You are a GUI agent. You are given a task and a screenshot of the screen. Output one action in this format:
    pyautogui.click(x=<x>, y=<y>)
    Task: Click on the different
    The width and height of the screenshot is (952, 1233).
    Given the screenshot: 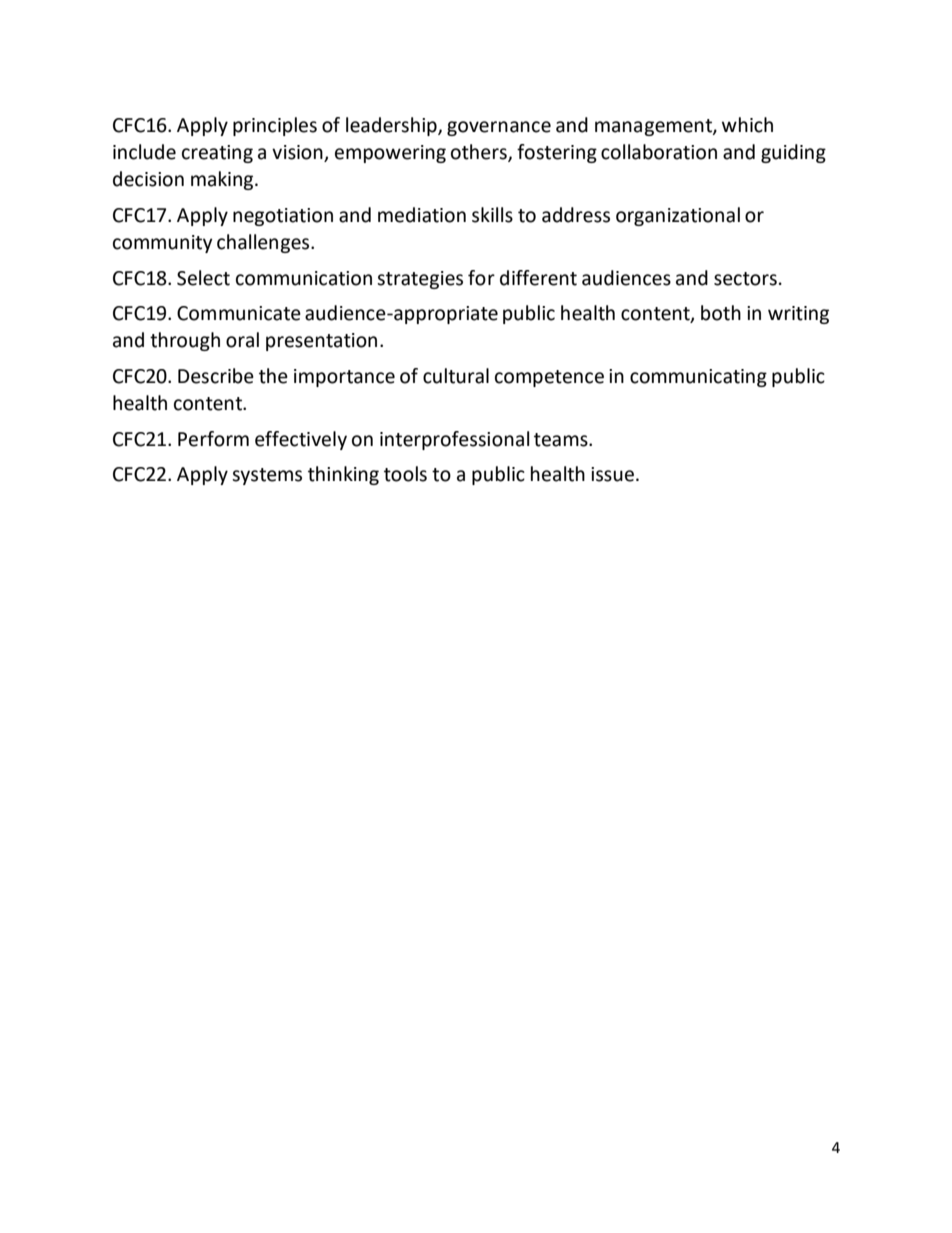 What is the action you would take?
    pyautogui.click(x=538, y=278)
